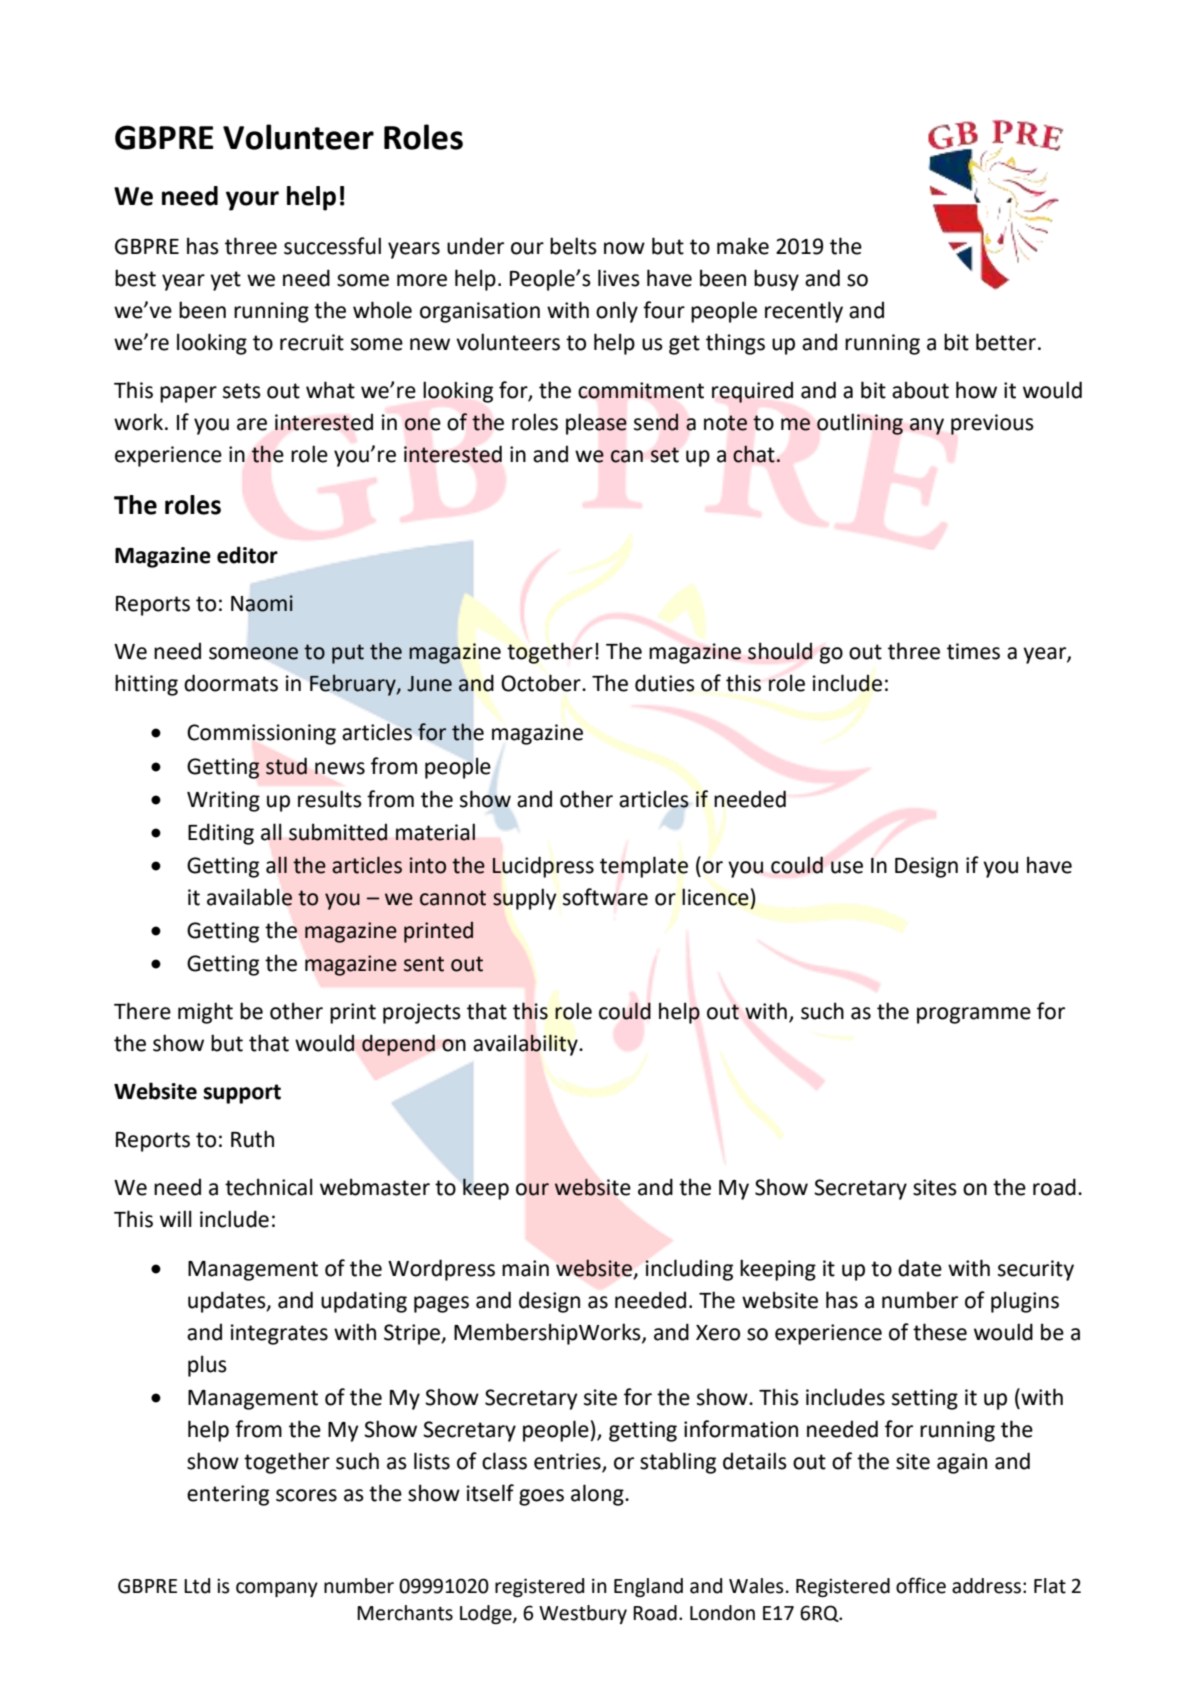 This image has height=1697, width=1200. What do you see at coordinates (526, 1045) in the image?
I see `availability` at bounding box center [526, 1045].
